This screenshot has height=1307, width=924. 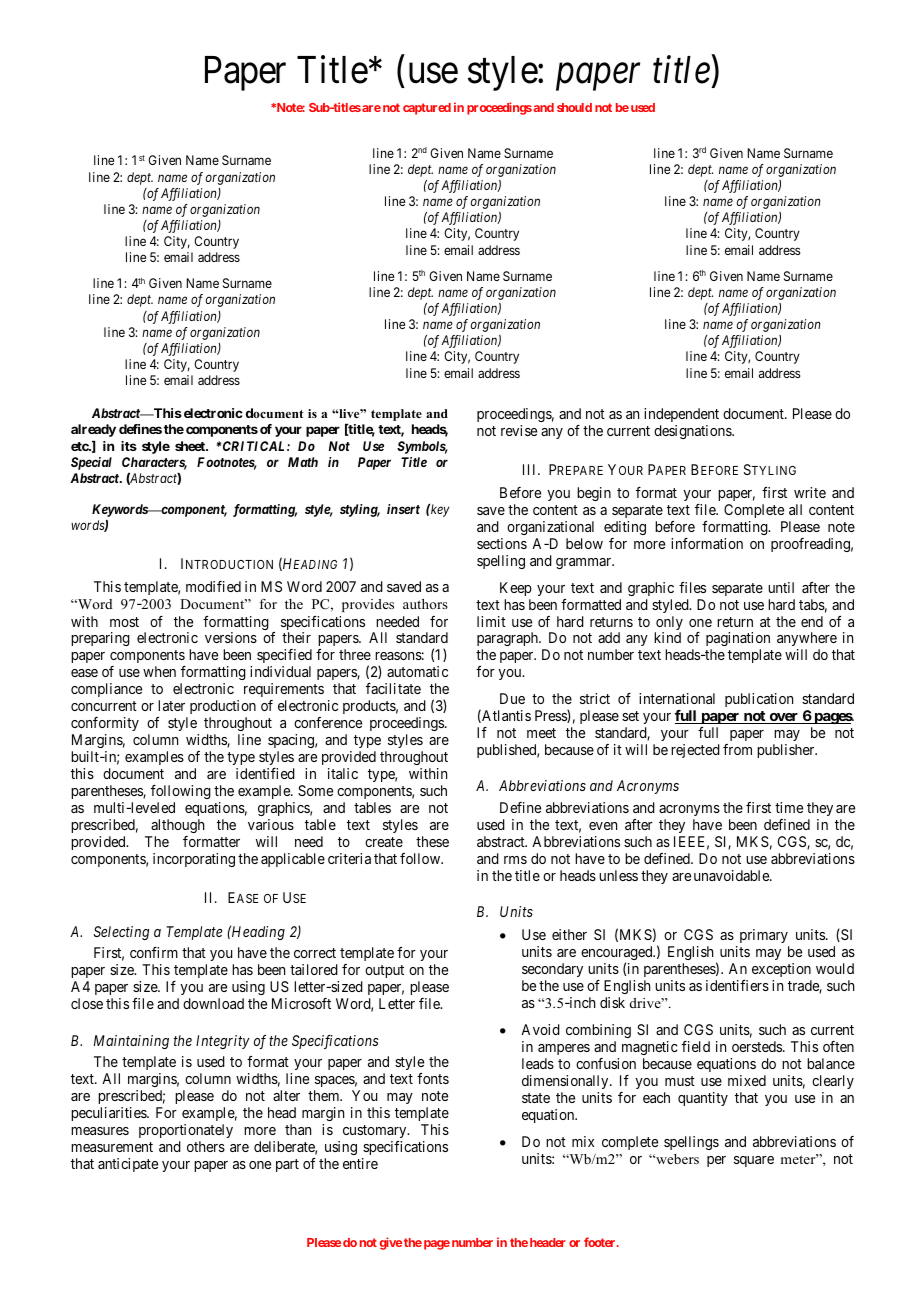 What do you see at coordinates (693, 432) in the screenshot?
I see `designations` at bounding box center [693, 432].
